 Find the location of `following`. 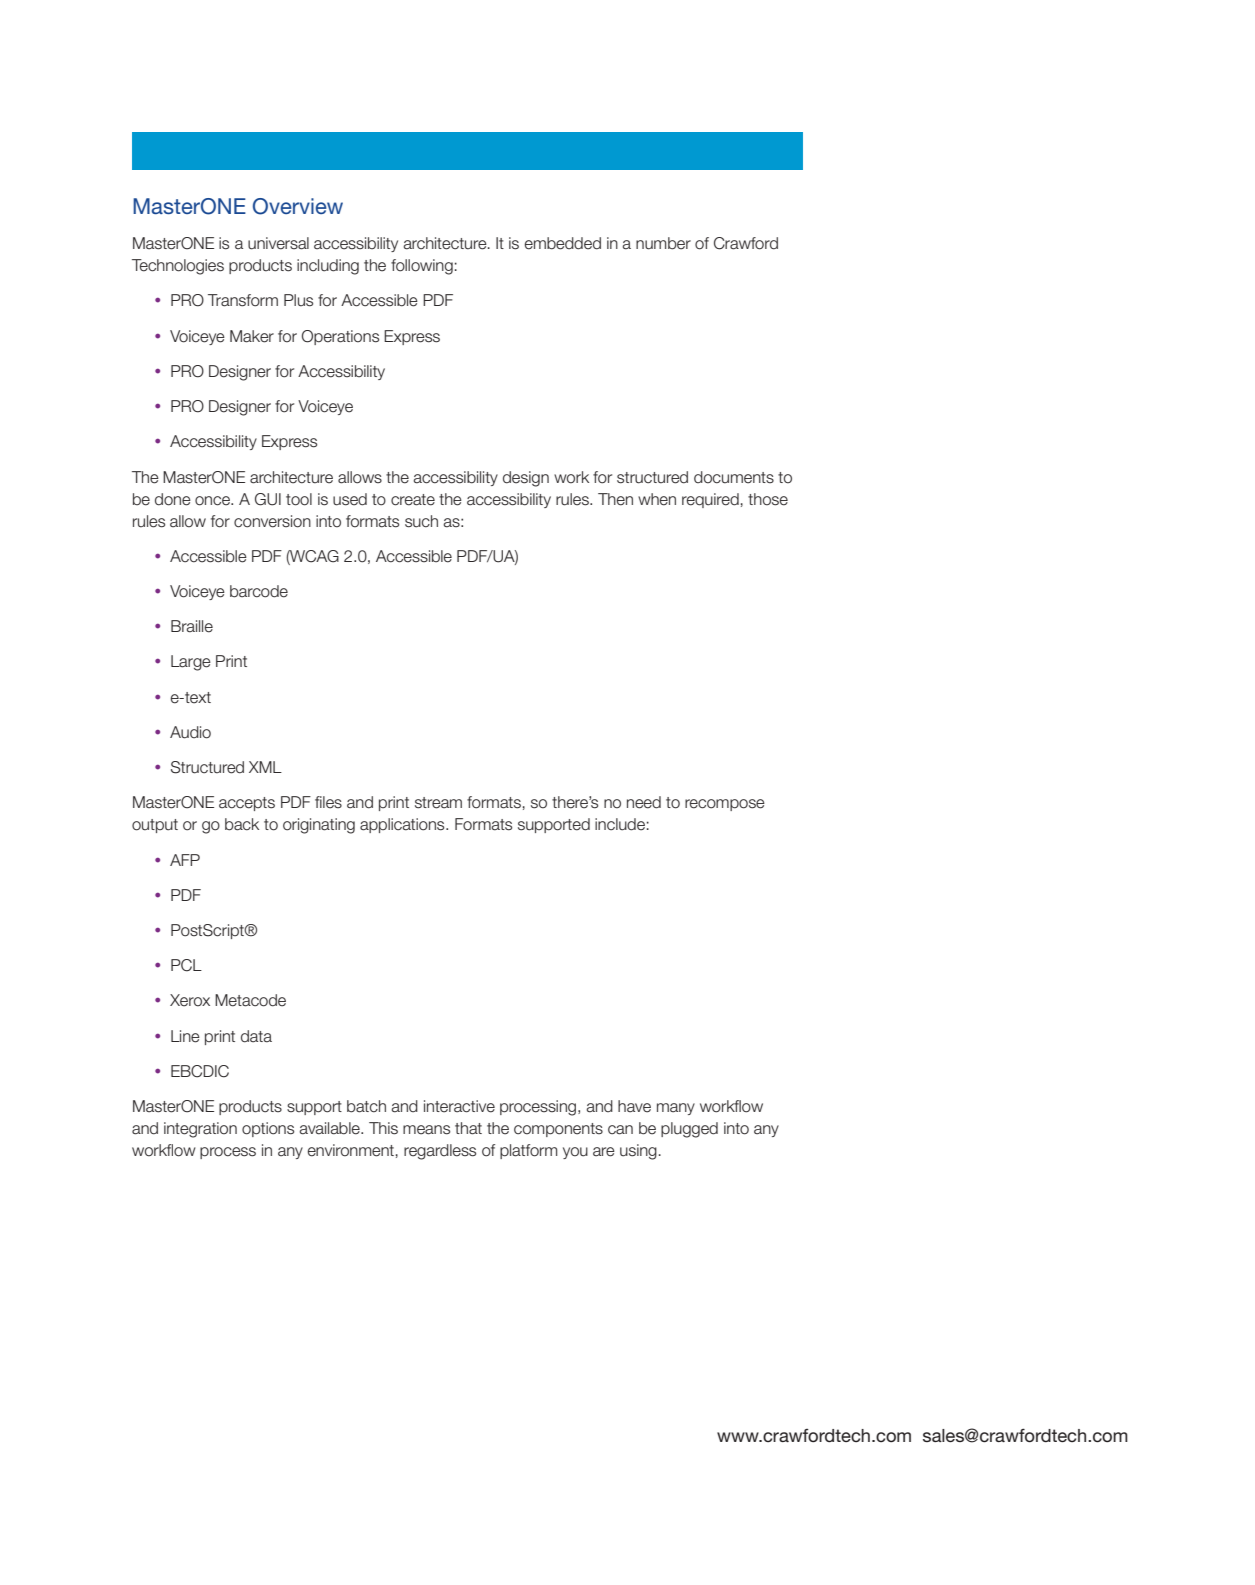

following is located at coordinates (422, 267).
